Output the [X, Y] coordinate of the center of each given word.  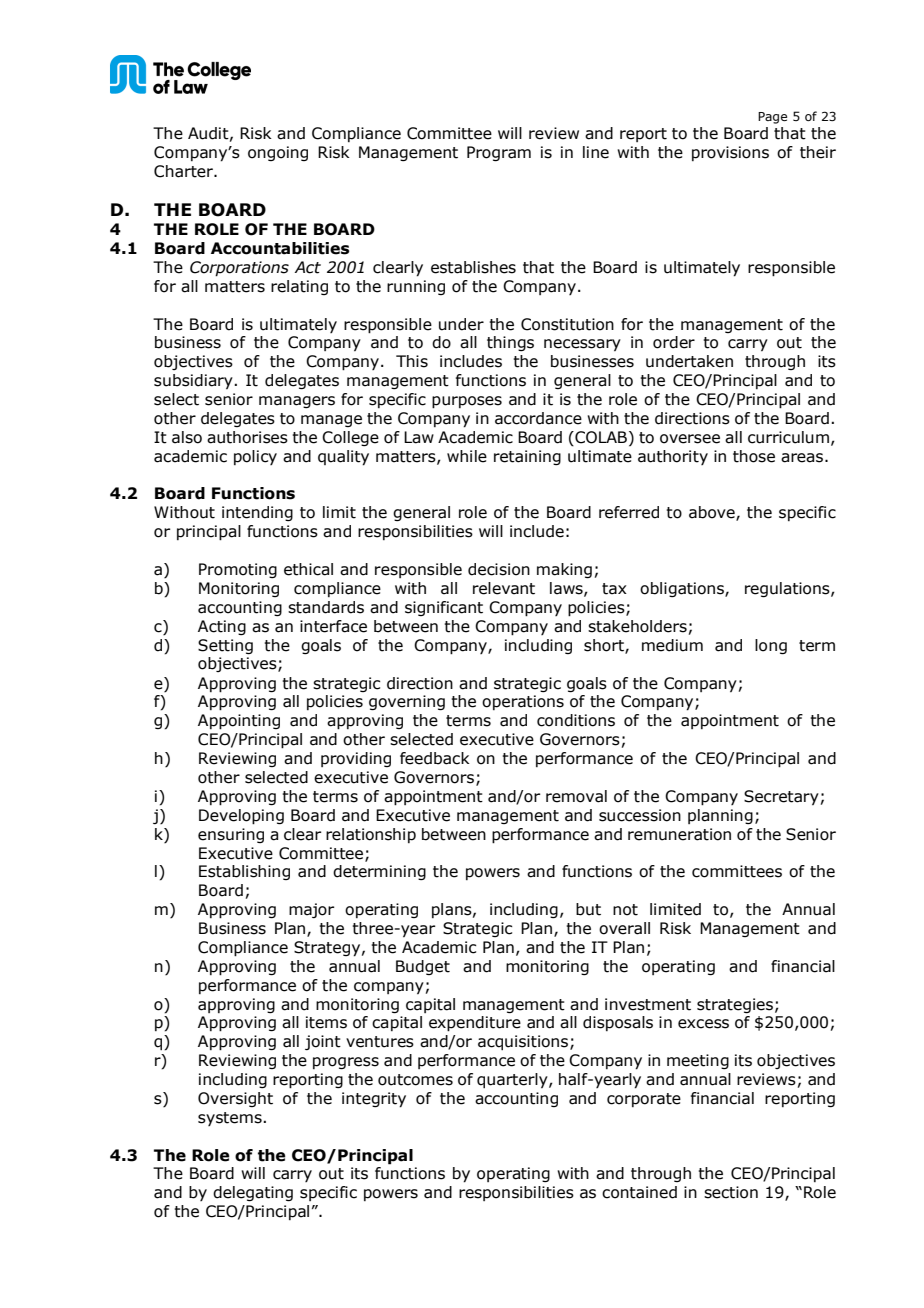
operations [523, 702]
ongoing [278, 153]
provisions [730, 153]
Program [499, 153]
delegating [253, 1193]
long [771, 646]
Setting [225, 646]
